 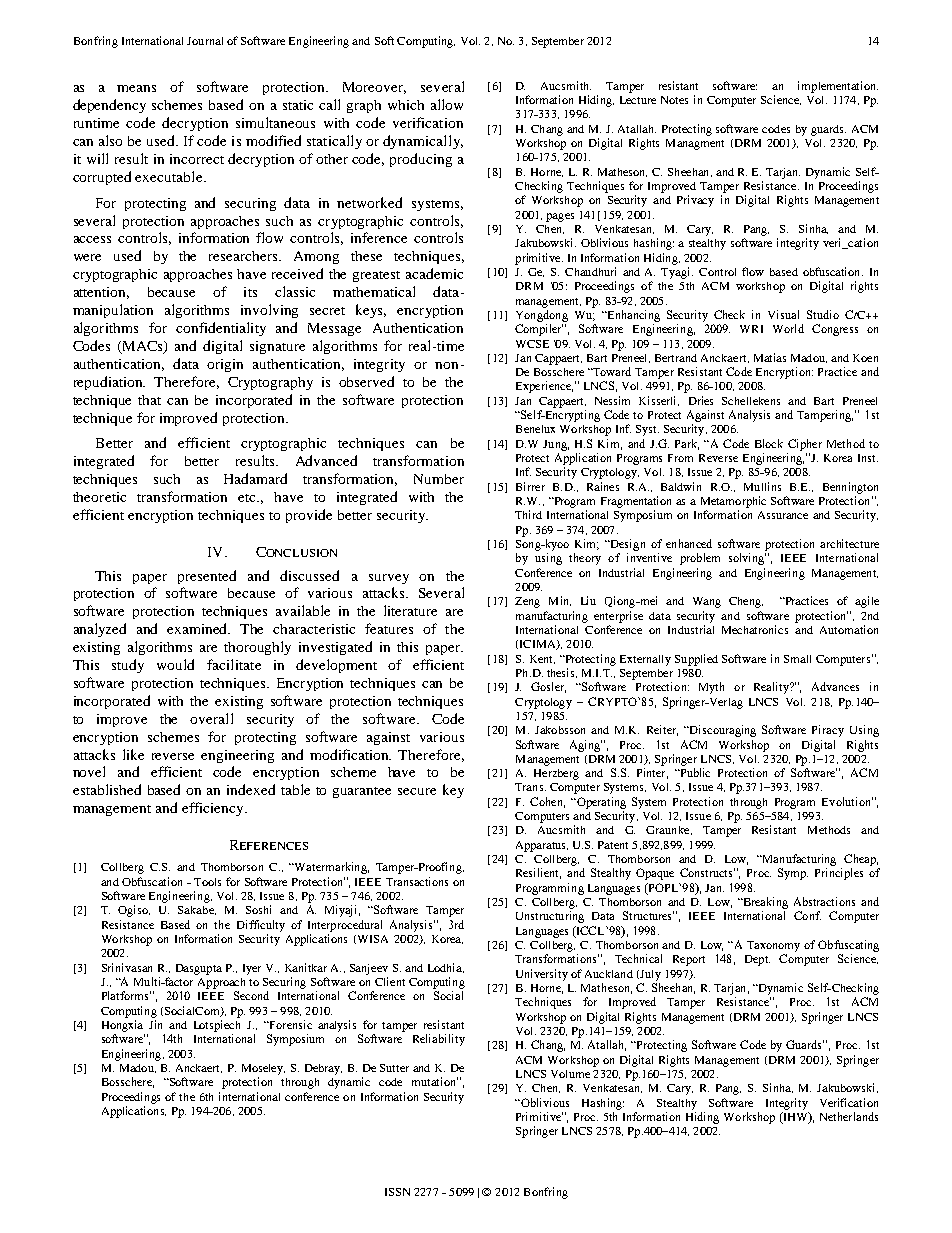 I want to click on secure, so click(x=417, y=791).
